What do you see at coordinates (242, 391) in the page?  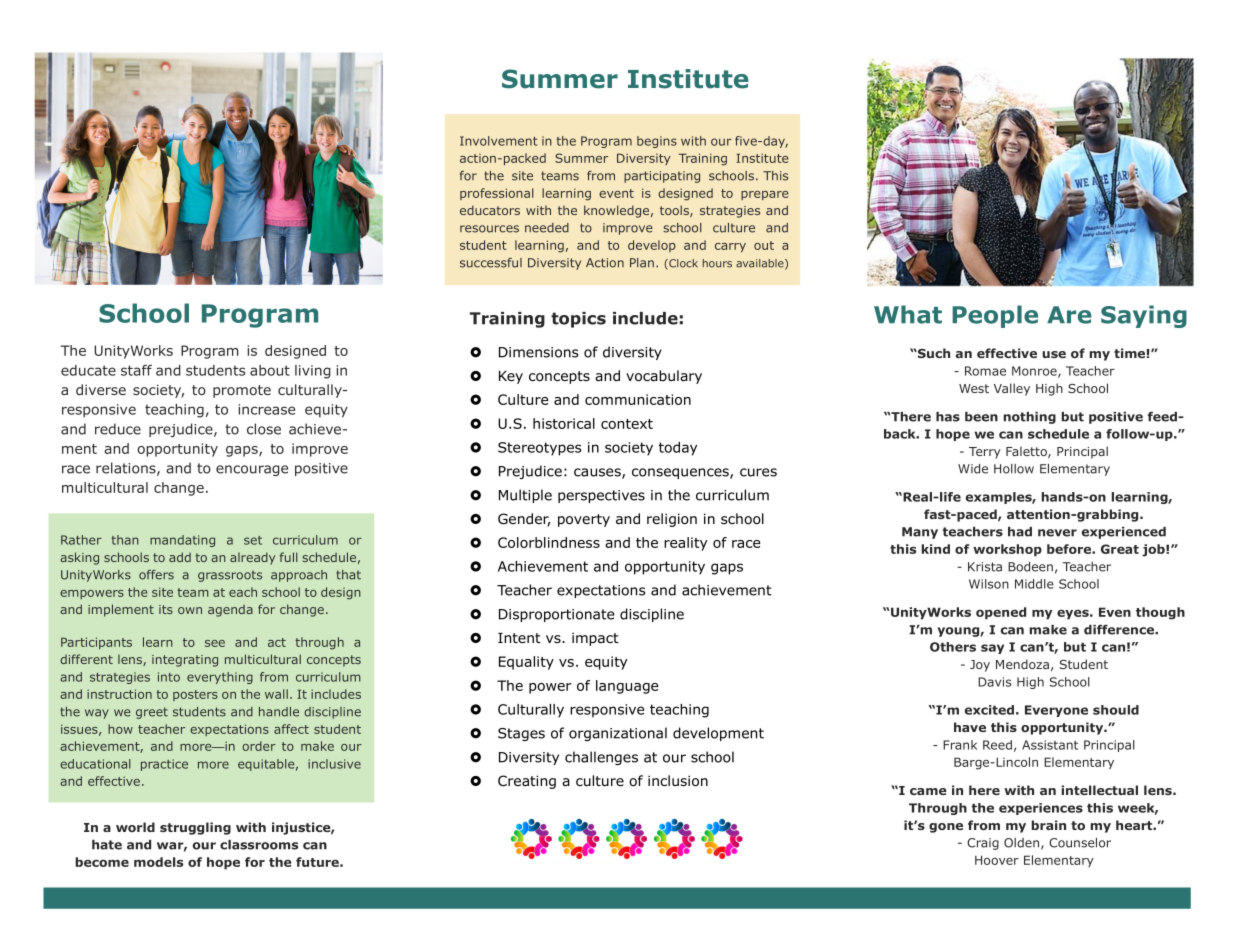 I see `promote` at bounding box center [242, 391].
